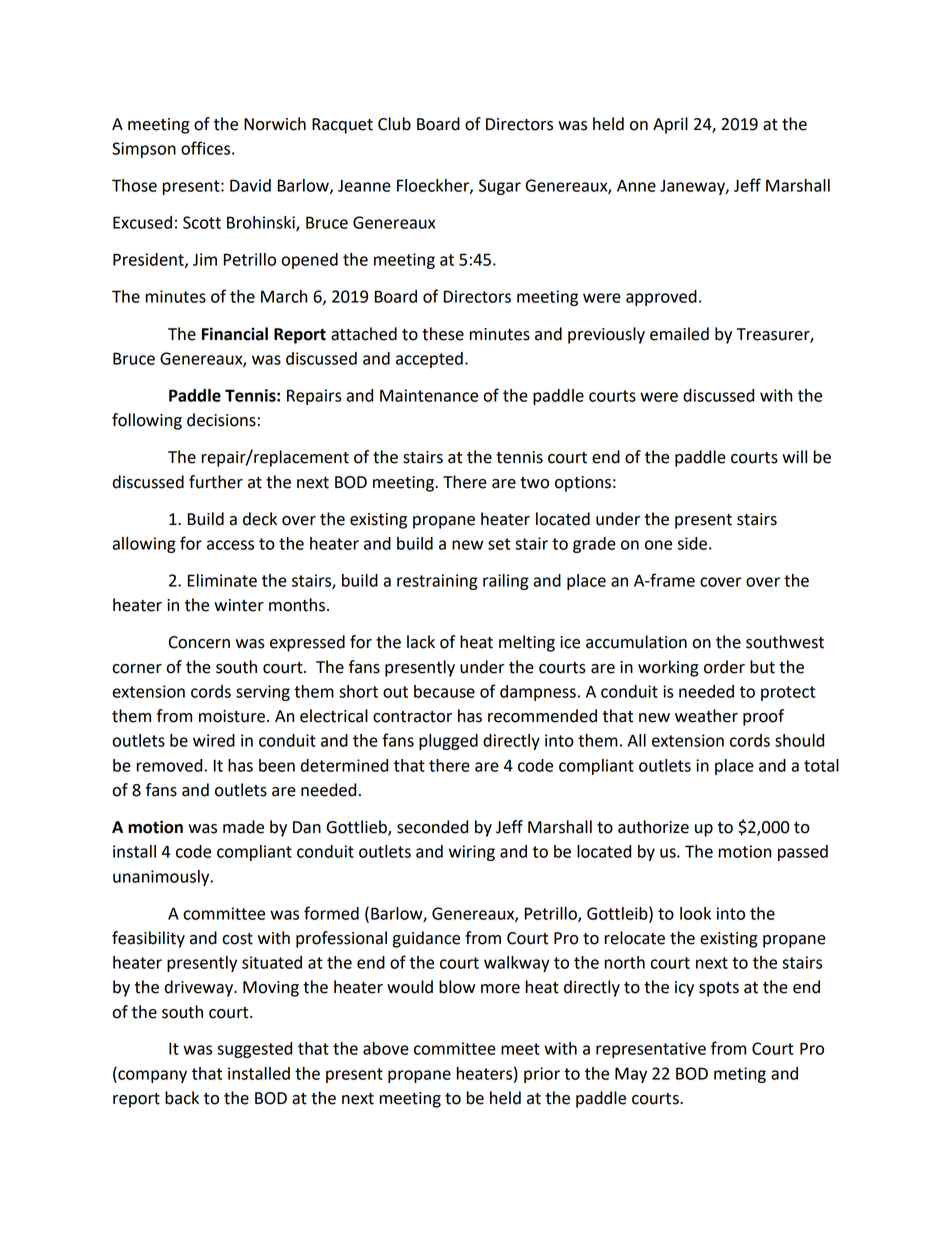 Image resolution: width=952 pixels, height=1233 pixels. Describe the element at coordinates (214, 740) in the document. I see `wired` at that location.
